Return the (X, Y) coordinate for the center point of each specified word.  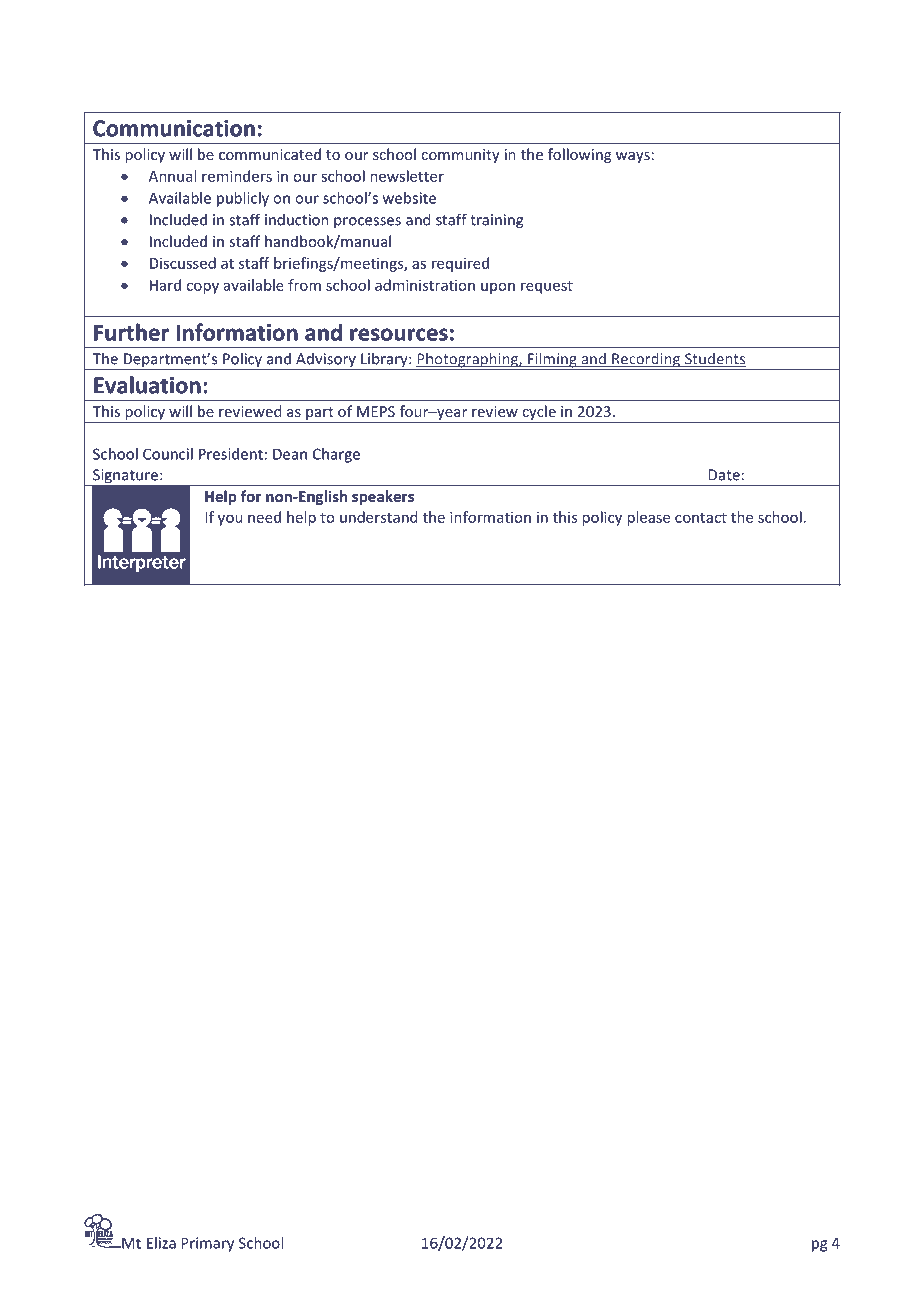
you (230, 520)
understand (378, 517)
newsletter (407, 176)
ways (633, 157)
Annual (172, 176)
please (648, 518)
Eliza (161, 1243)
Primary (207, 1244)
